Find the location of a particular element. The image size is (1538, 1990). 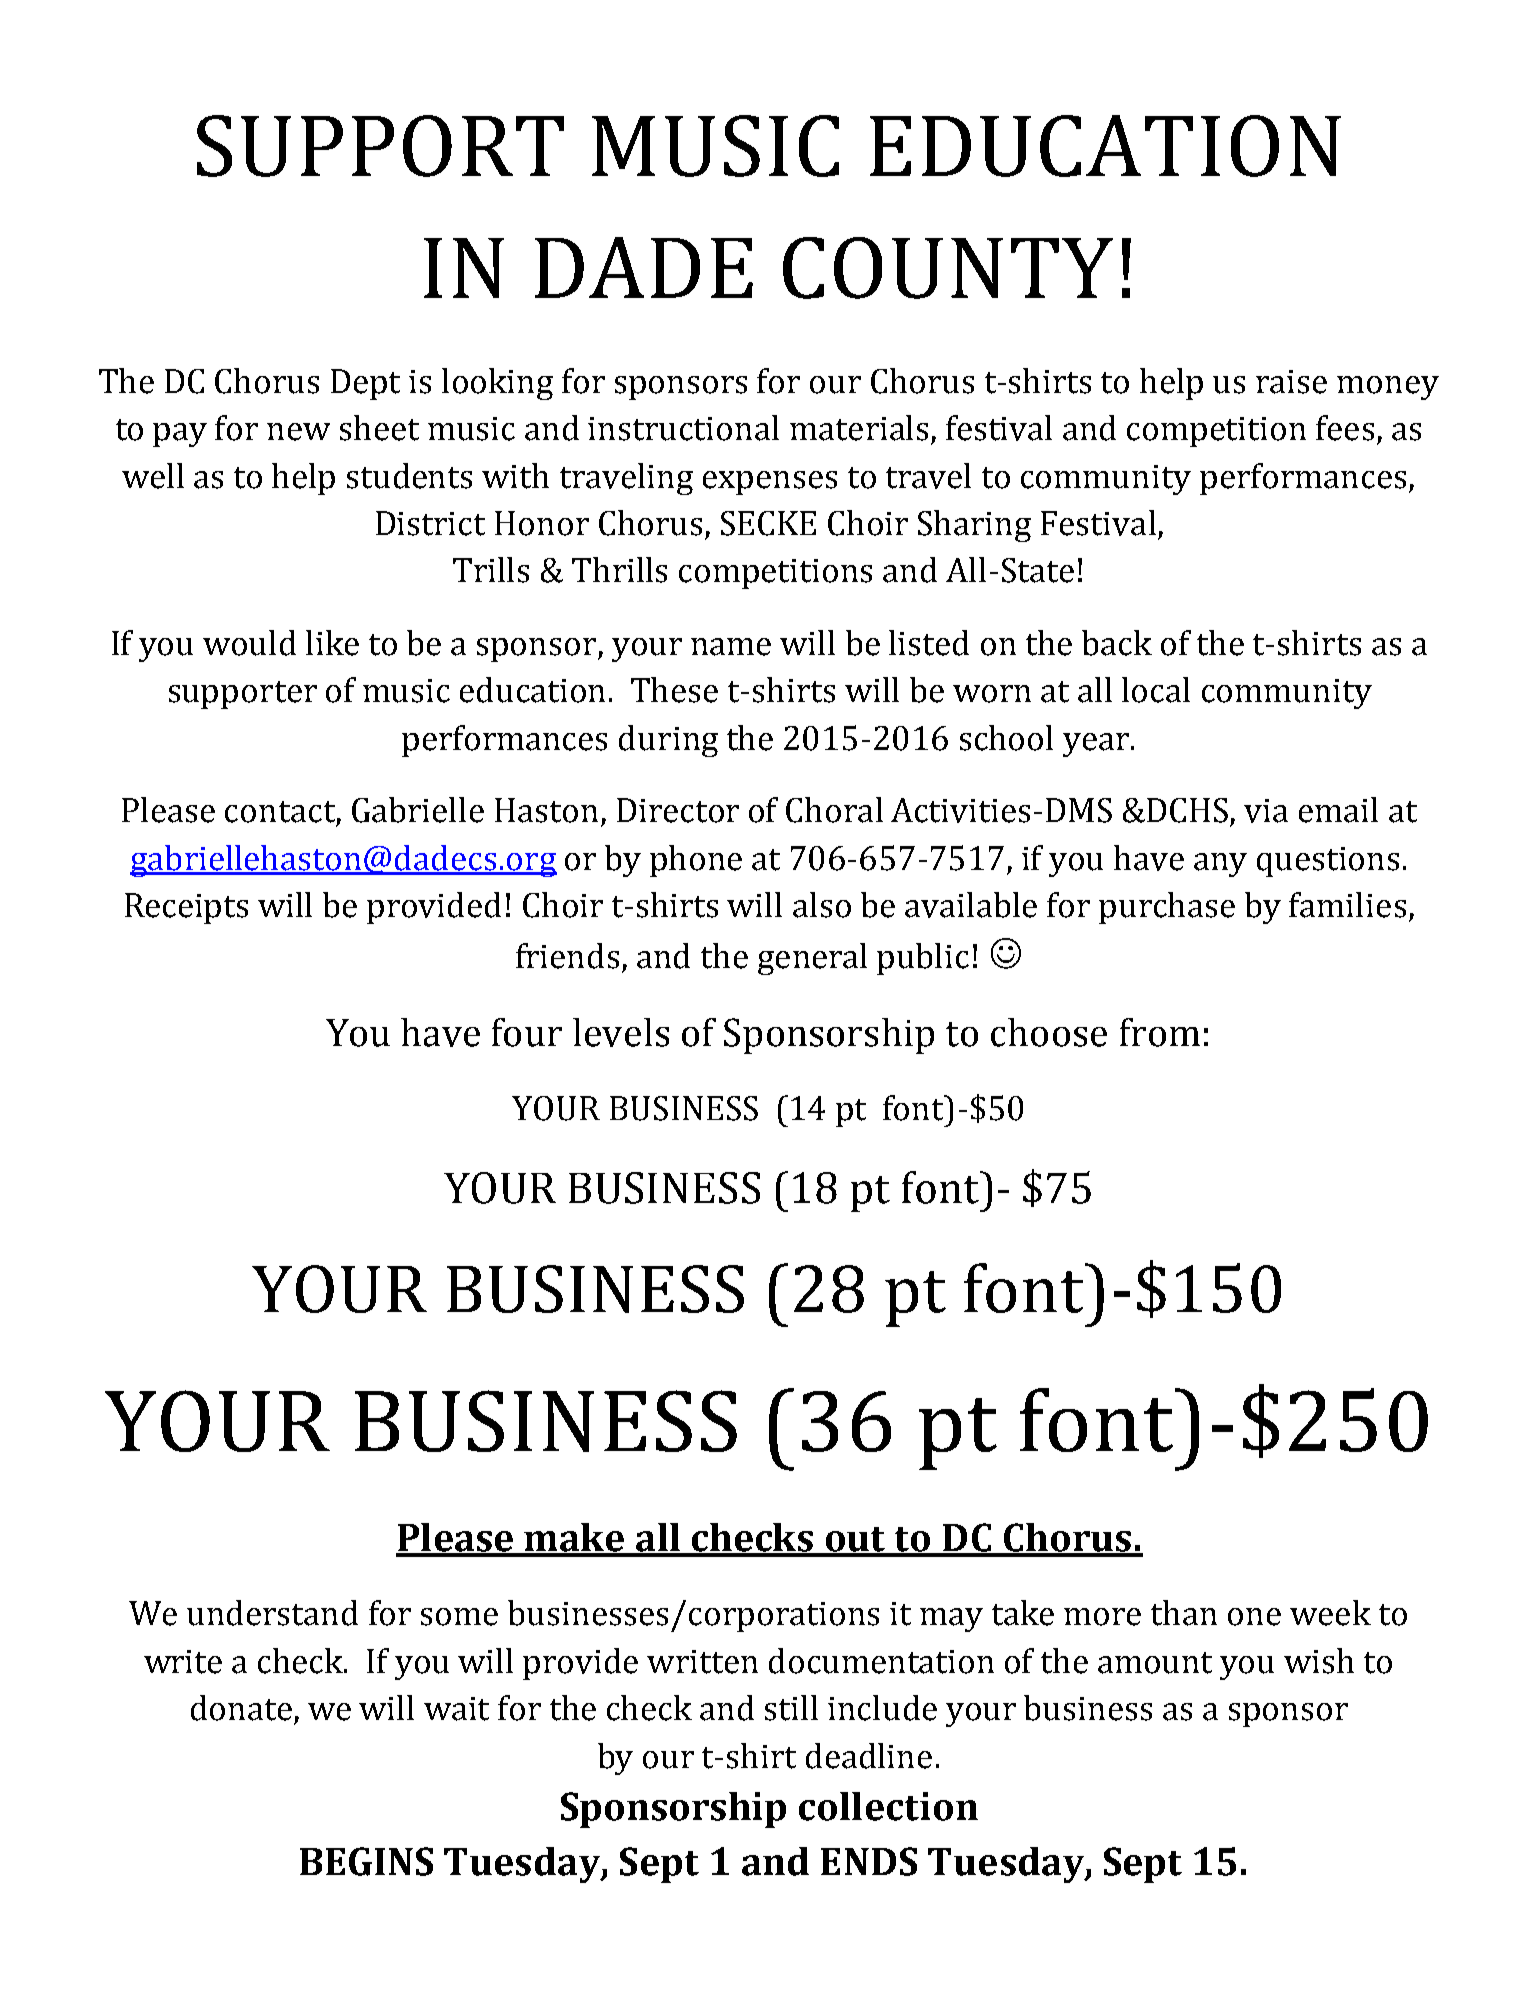

contact is located at coordinates (280, 812).
